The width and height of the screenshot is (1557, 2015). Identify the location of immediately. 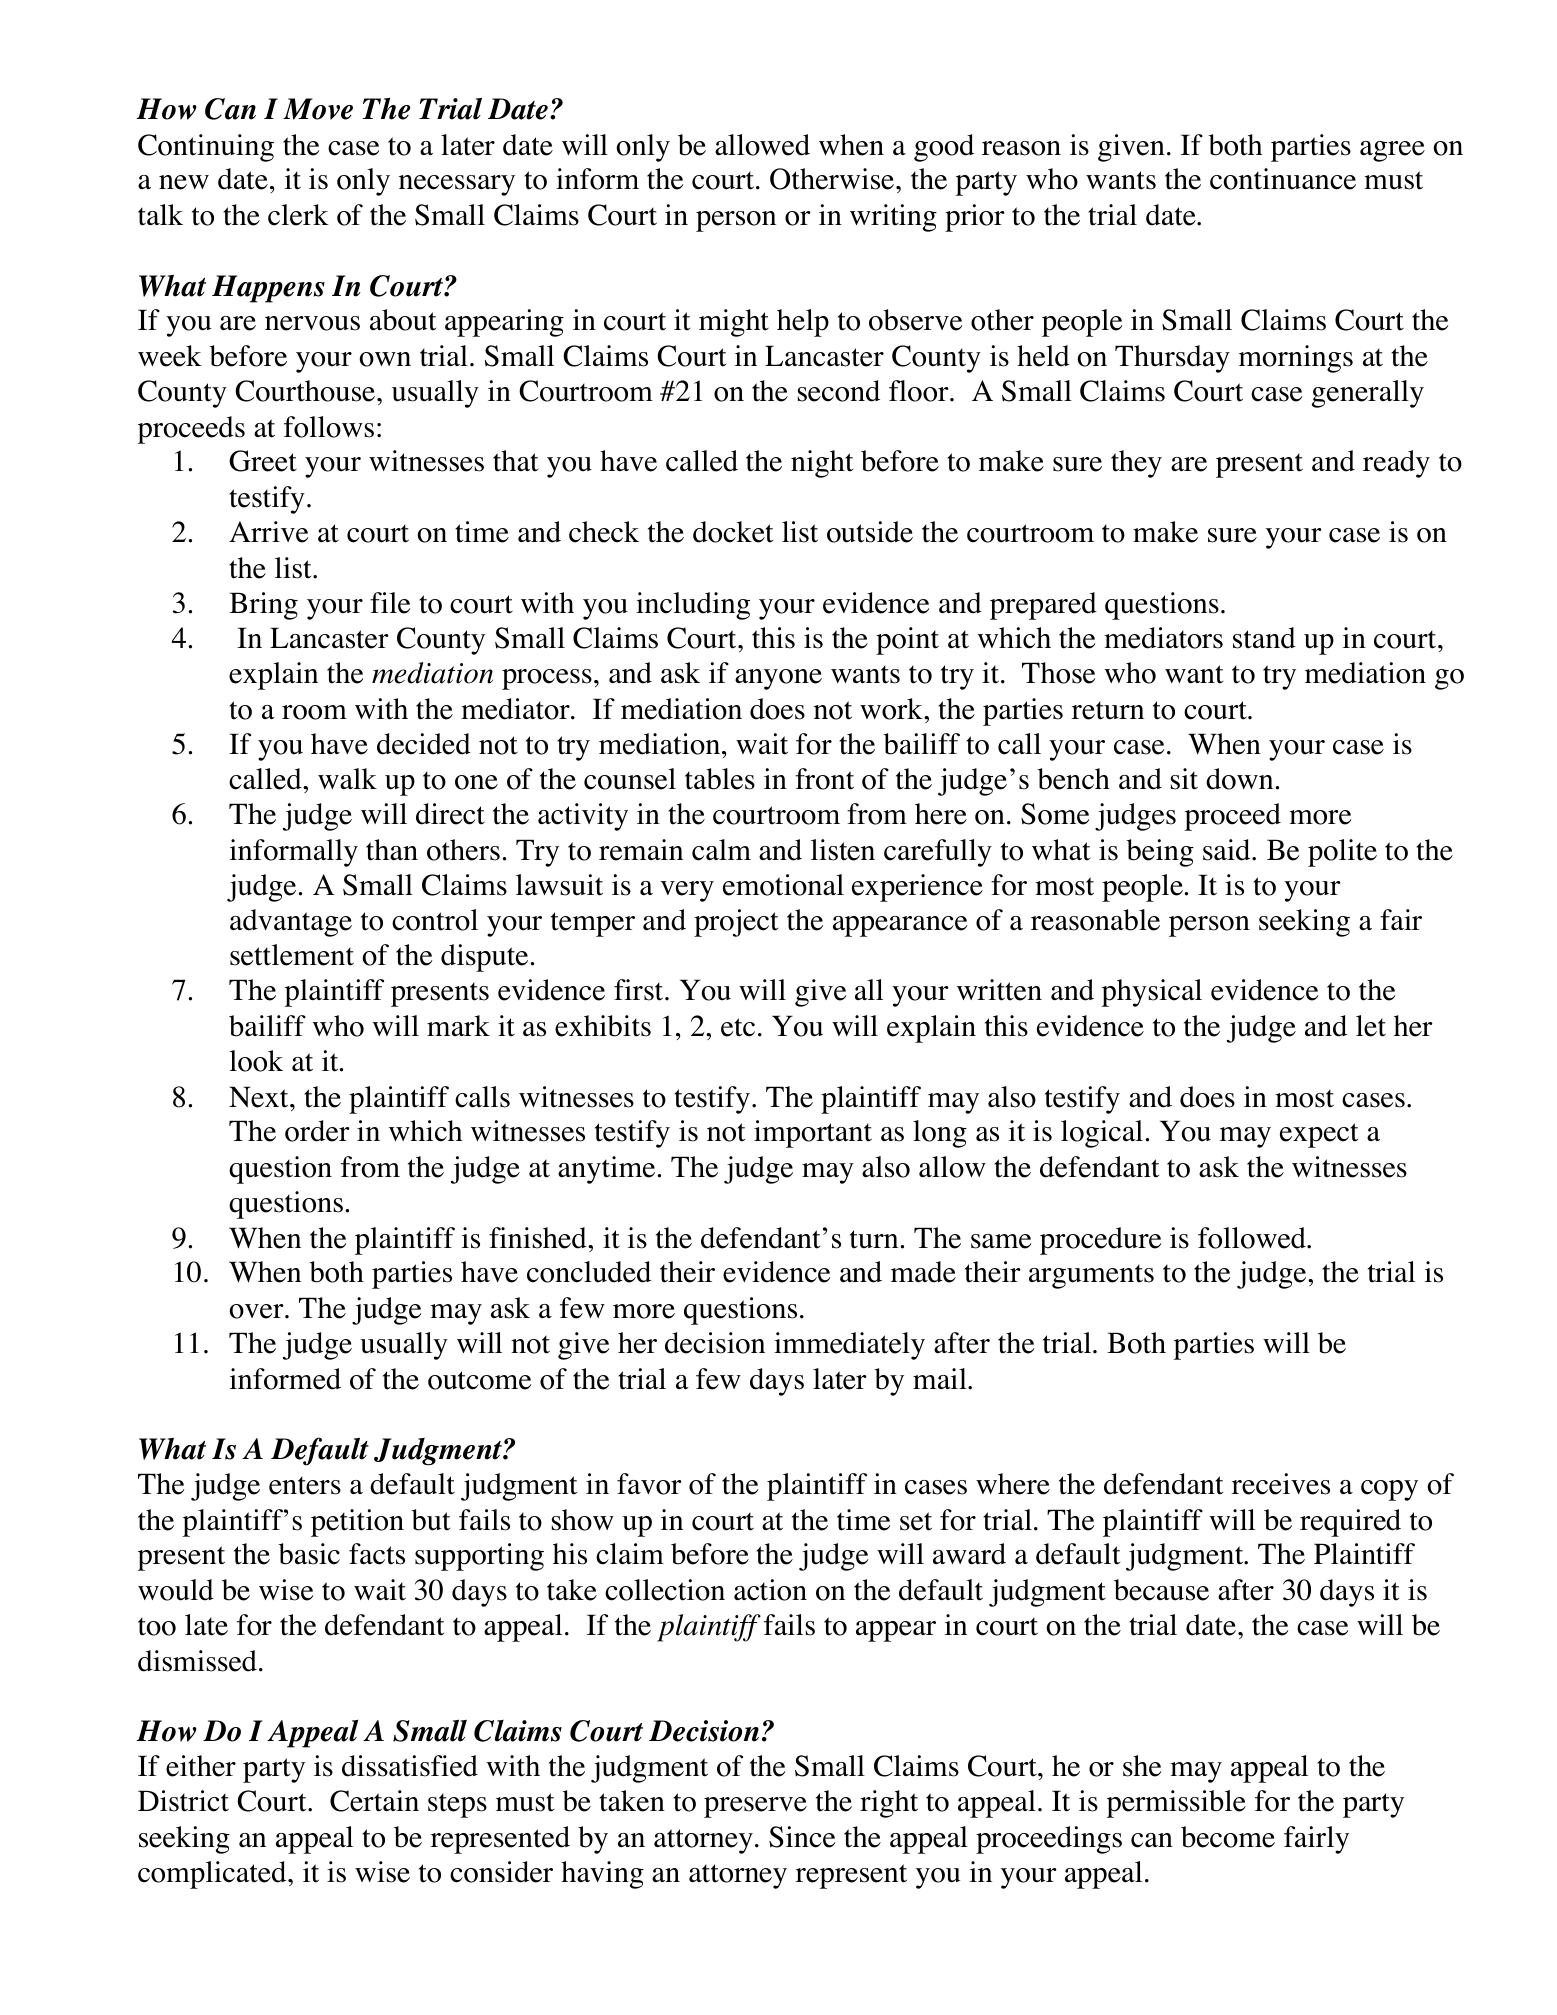
(849, 1346).
